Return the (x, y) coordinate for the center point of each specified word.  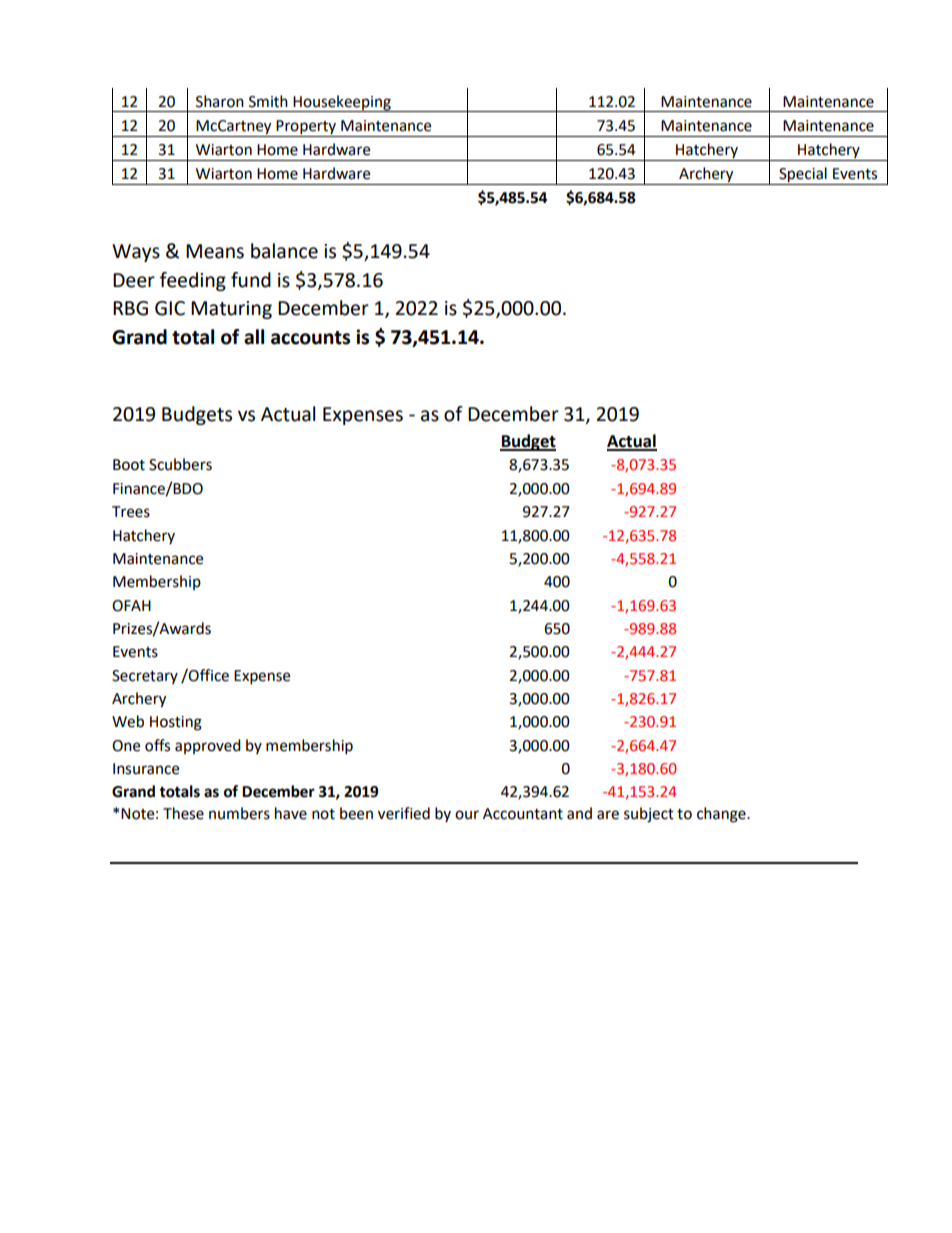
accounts (310, 338)
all (254, 337)
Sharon (220, 101)
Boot (129, 465)
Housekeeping (342, 103)
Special (803, 176)
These (183, 813)
